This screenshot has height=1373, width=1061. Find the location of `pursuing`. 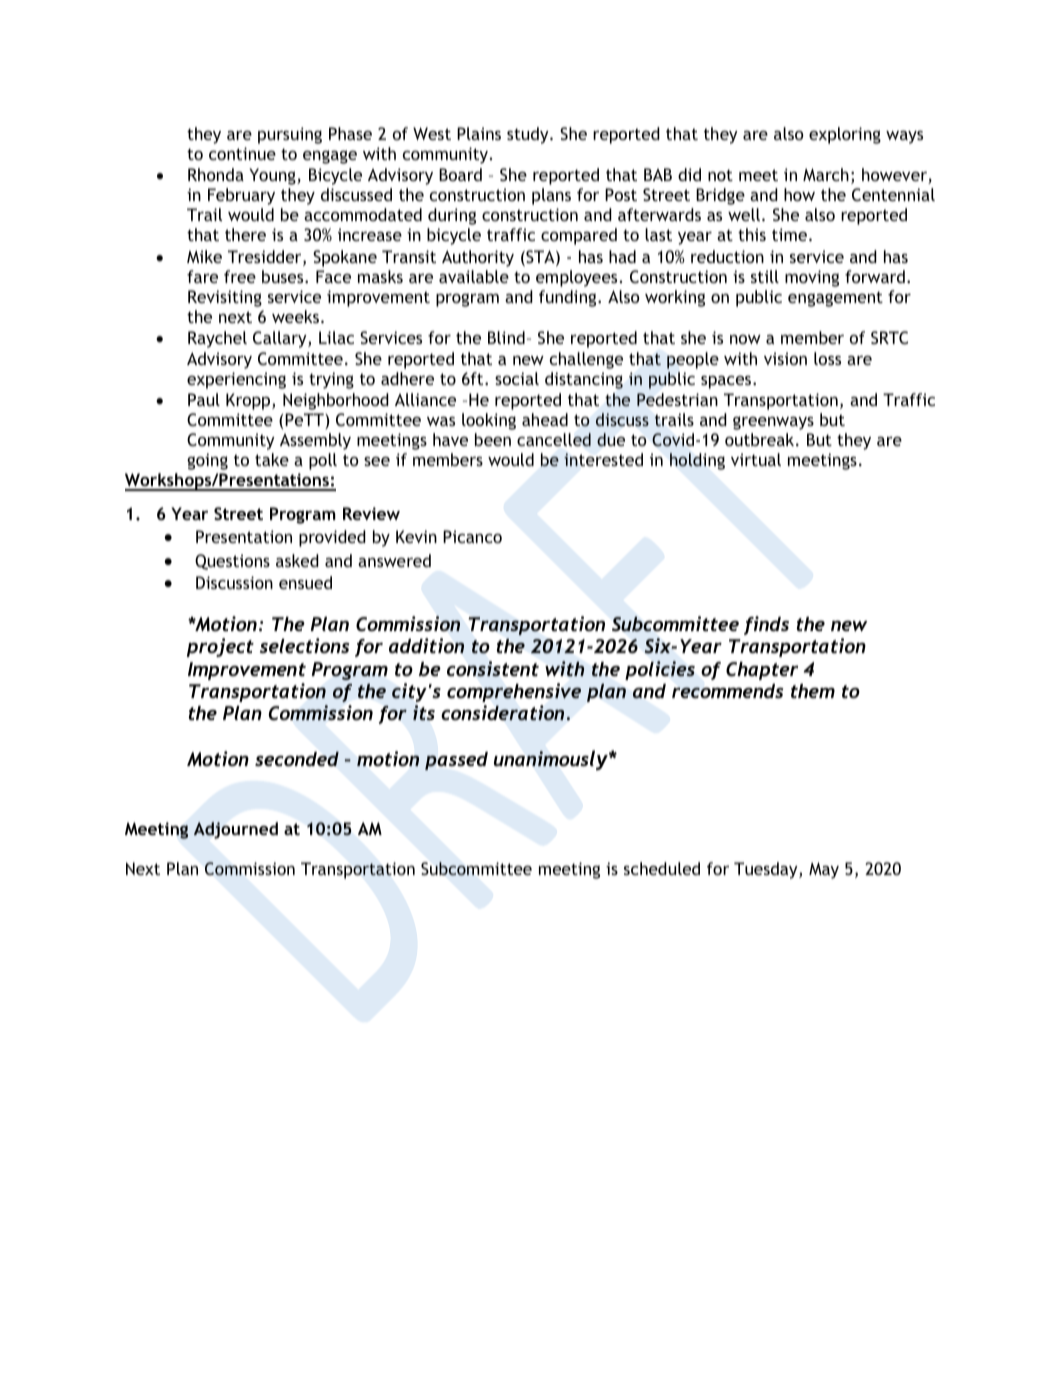

pursuing is located at coordinates (290, 135).
